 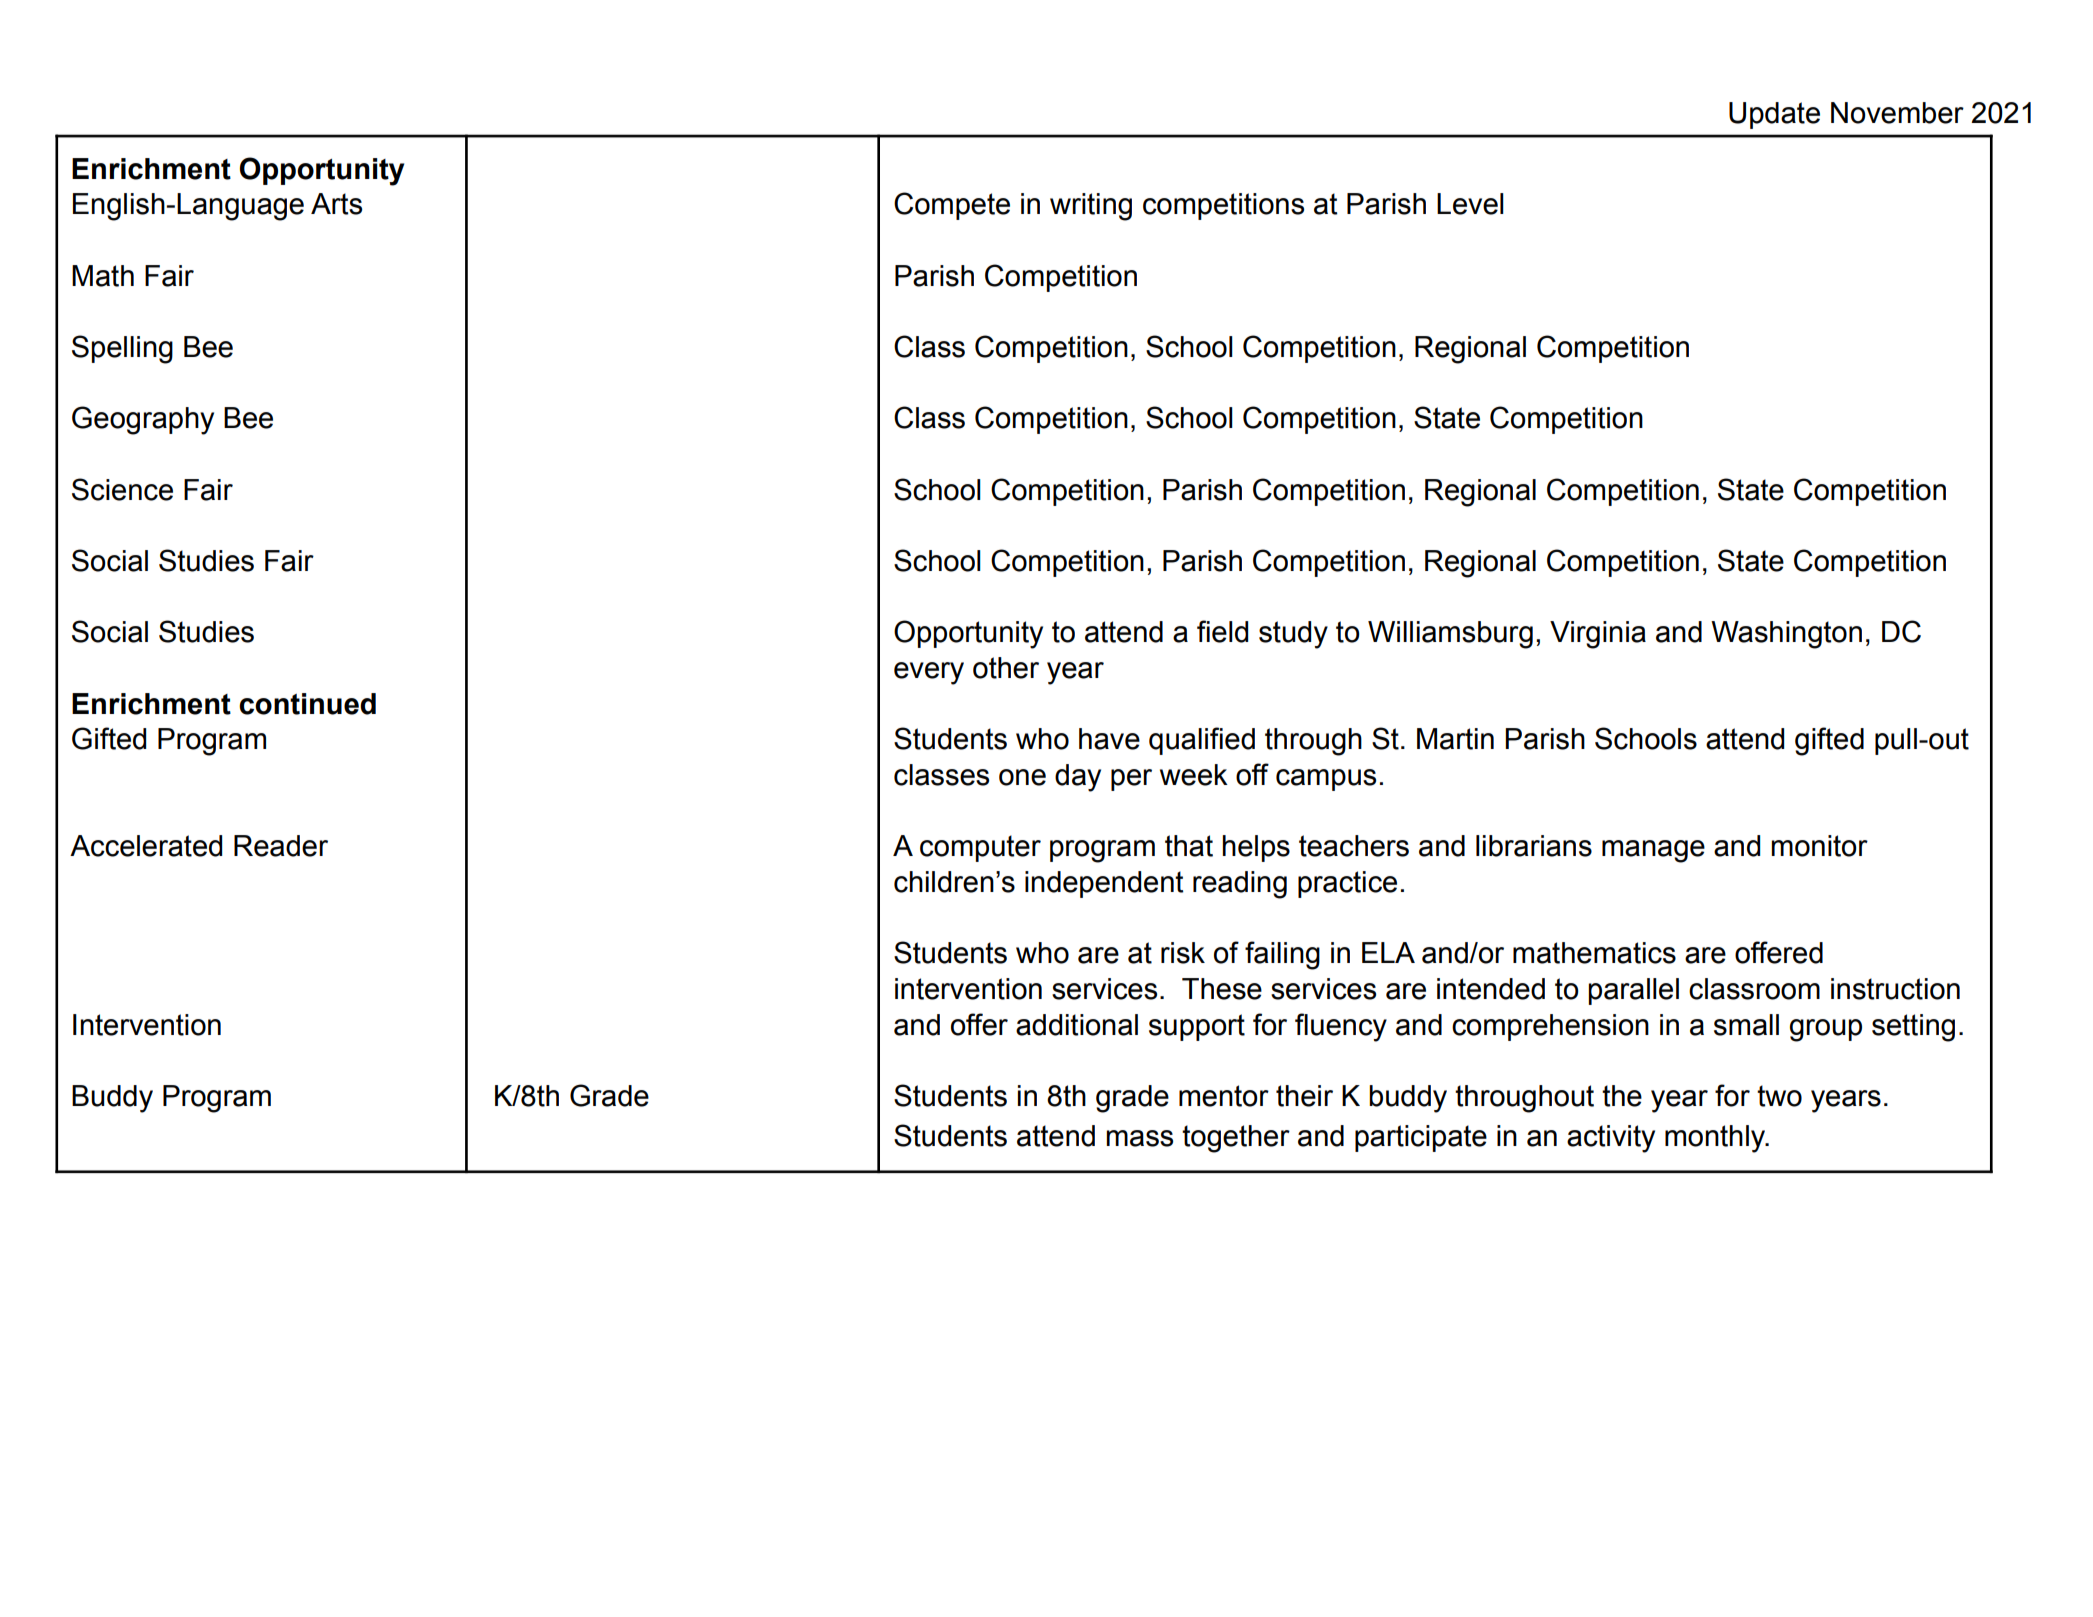 What do you see at coordinates (1077, 1025) in the image?
I see `additional` at bounding box center [1077, 1025].
